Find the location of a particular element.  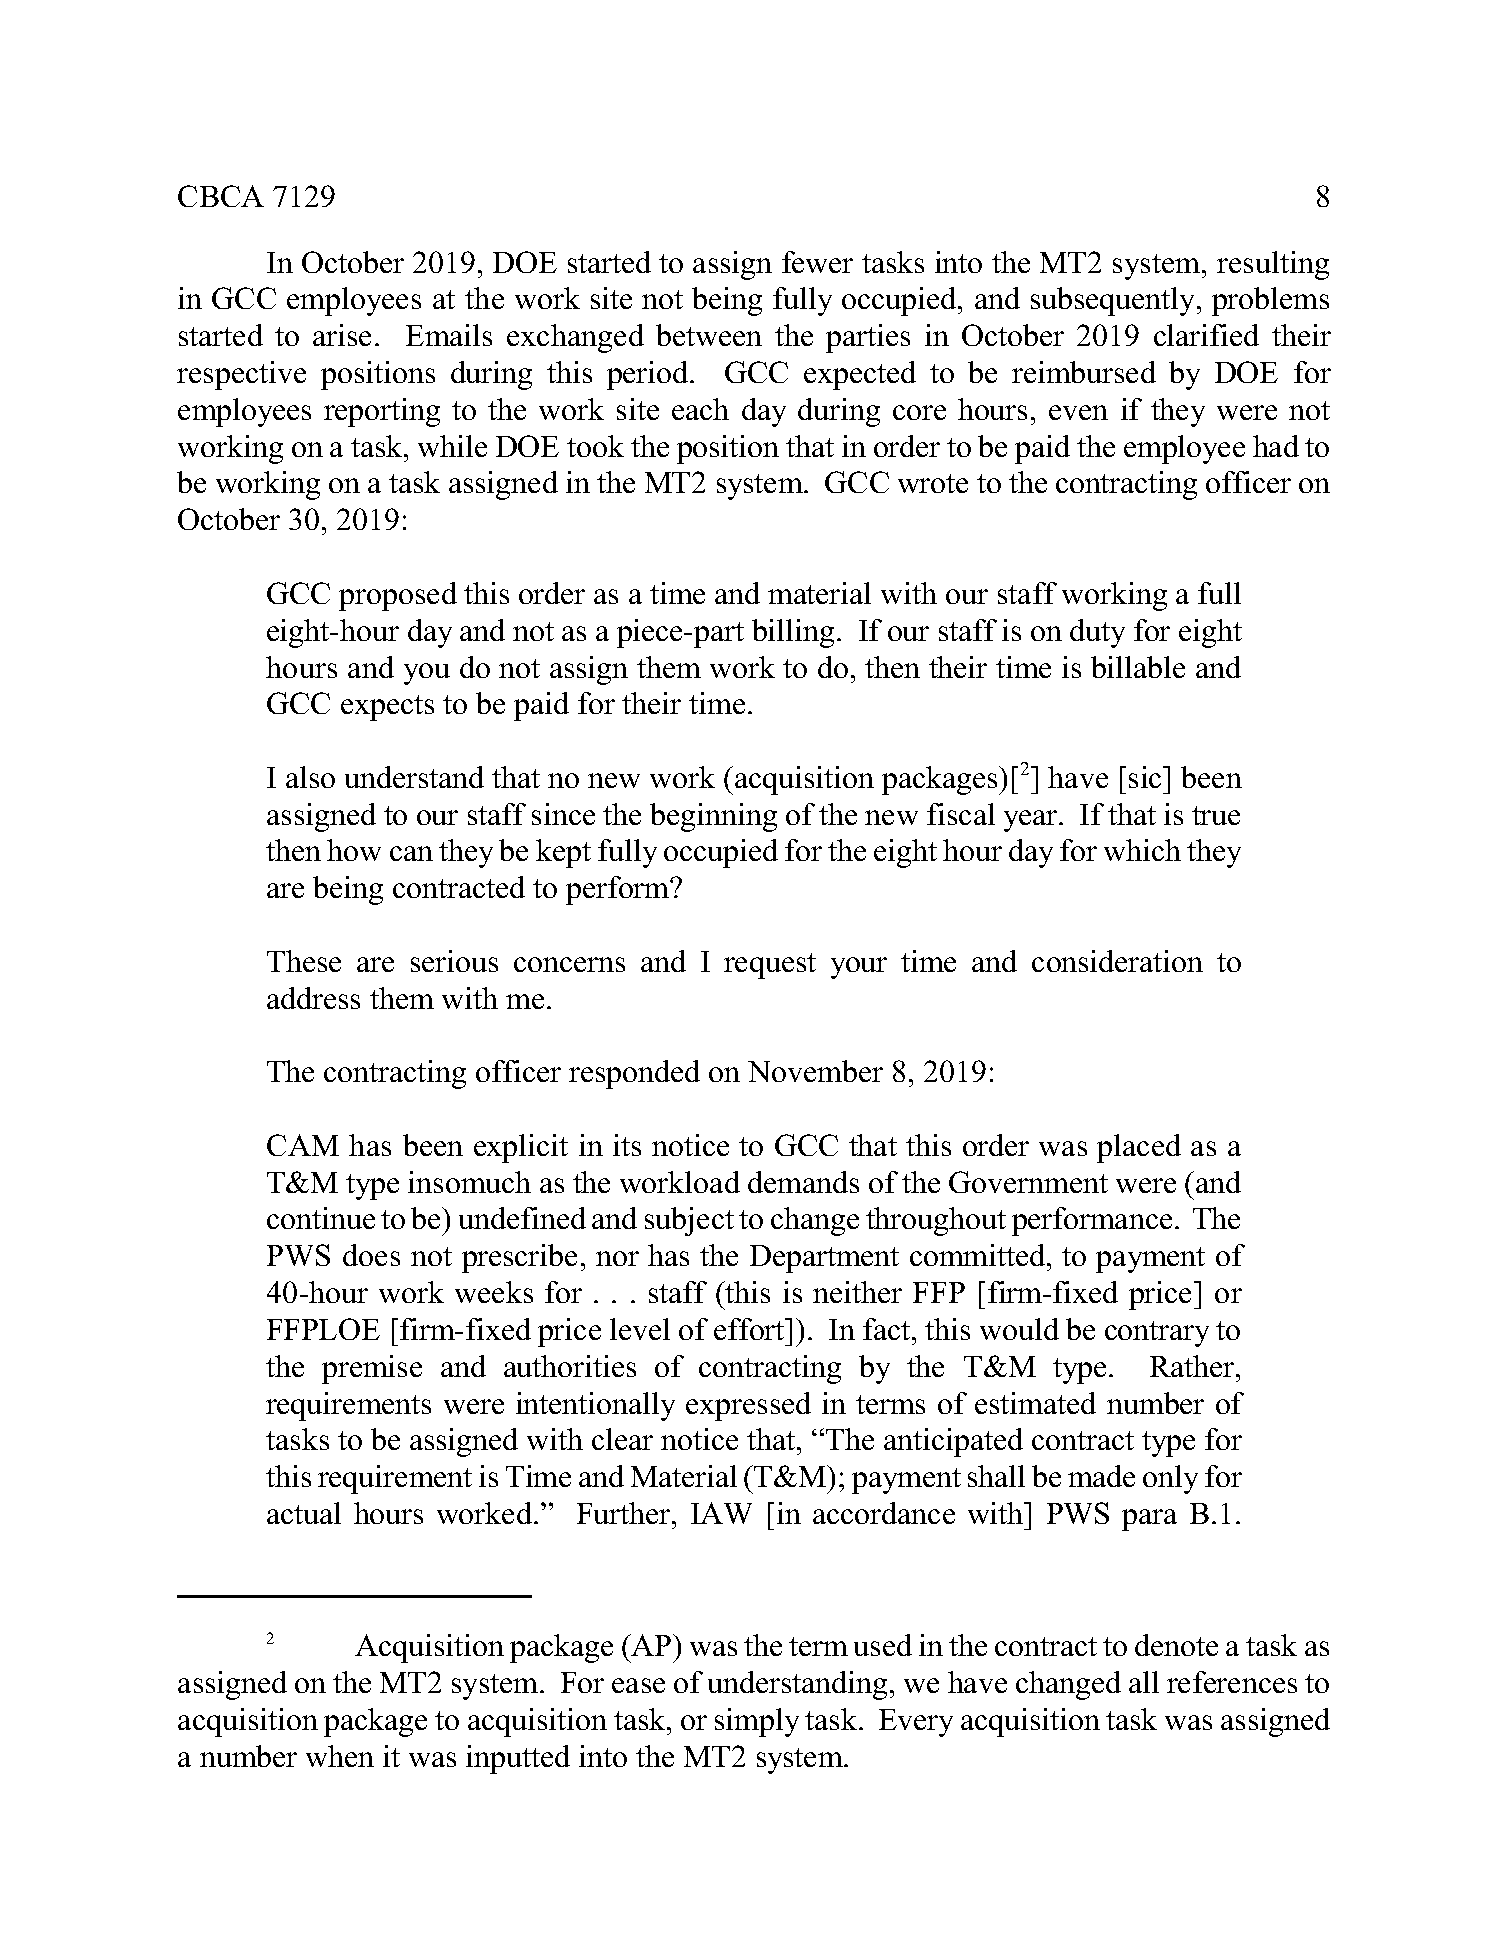

sic is located at coordinates (1146, 777).
